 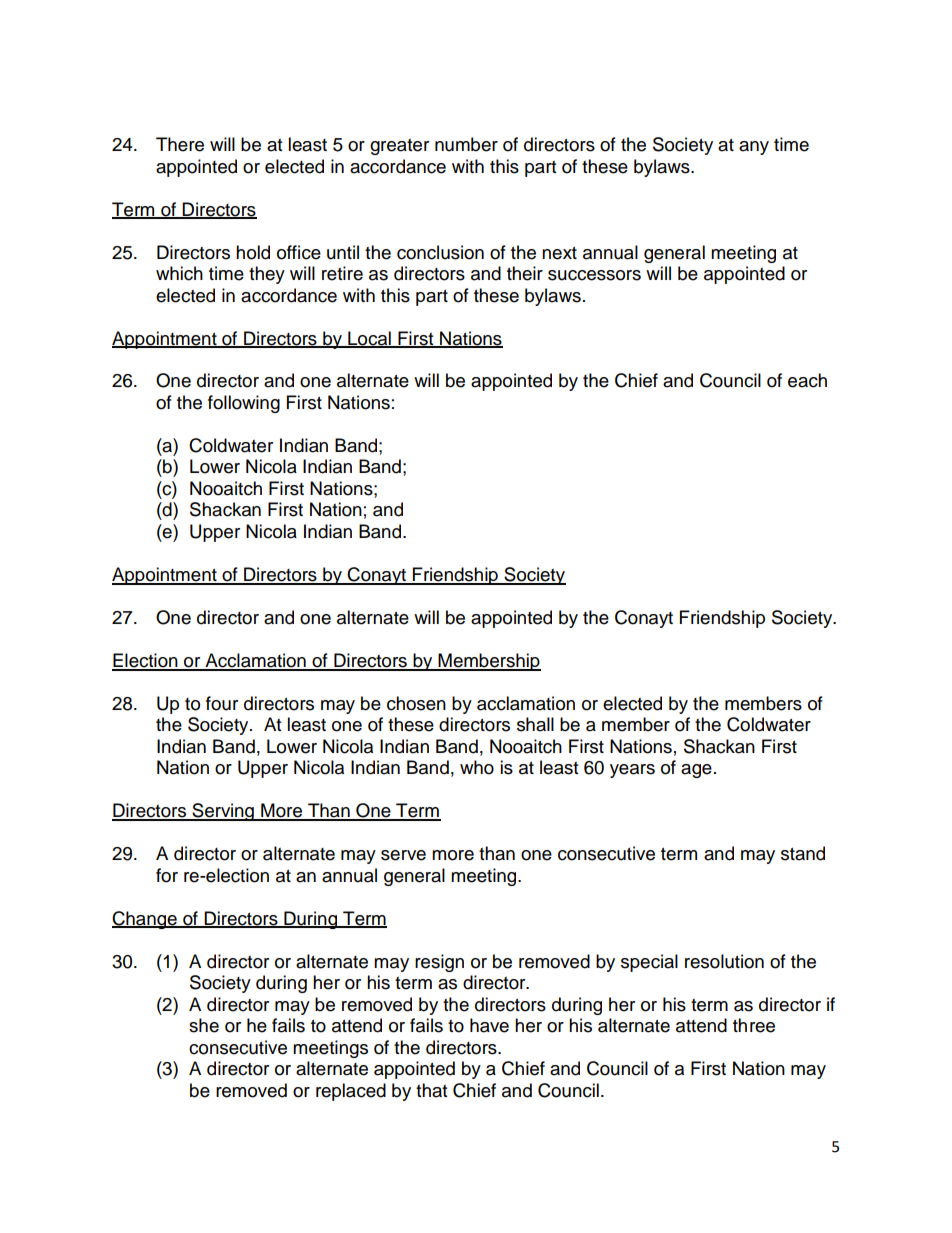 I want to click on she, so click(x=204, y=1025).
